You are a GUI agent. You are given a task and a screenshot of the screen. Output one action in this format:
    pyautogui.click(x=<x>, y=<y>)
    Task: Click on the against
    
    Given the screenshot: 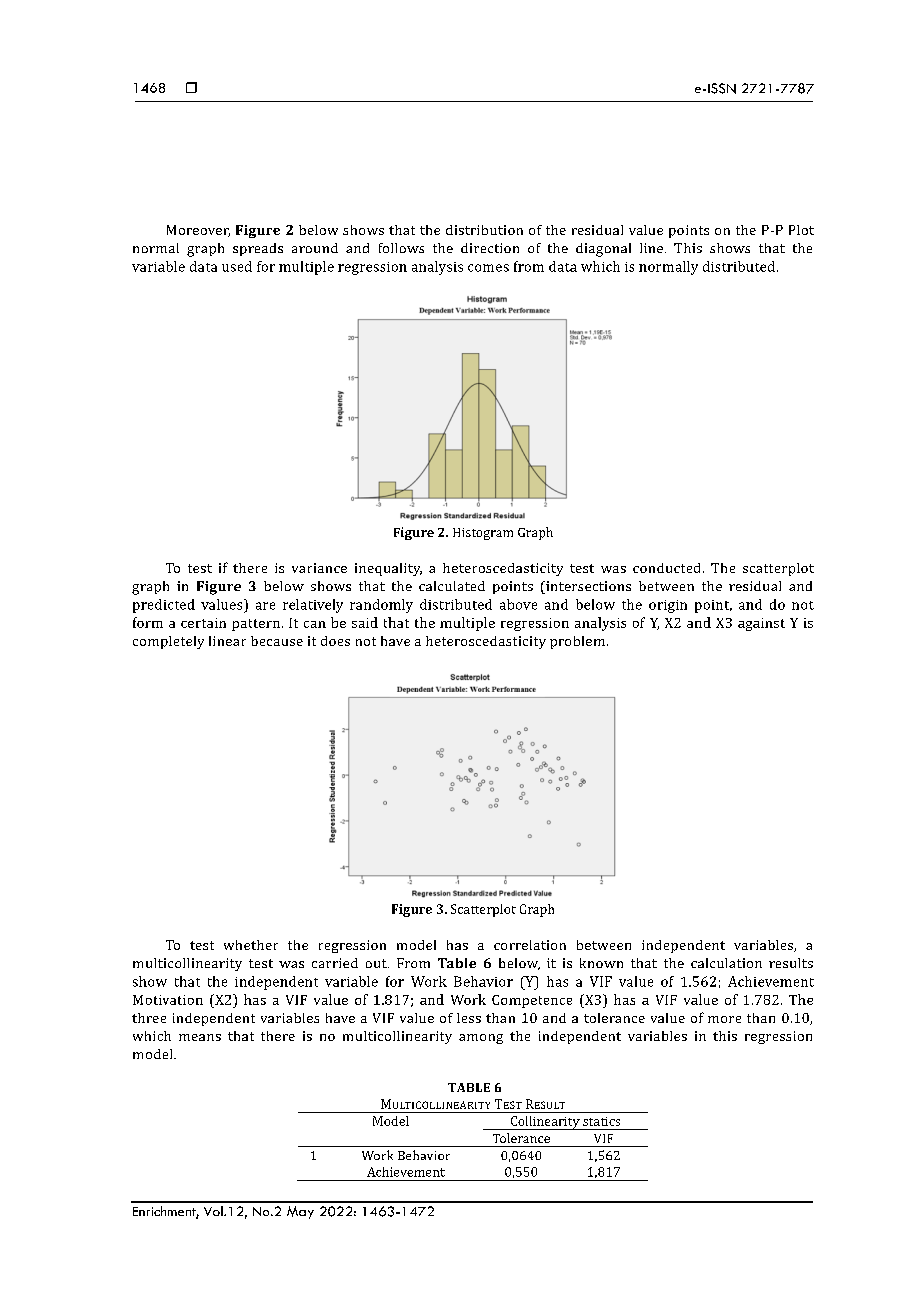 What is the action you would take?
    pyautogui.click(x=761, y=624)
